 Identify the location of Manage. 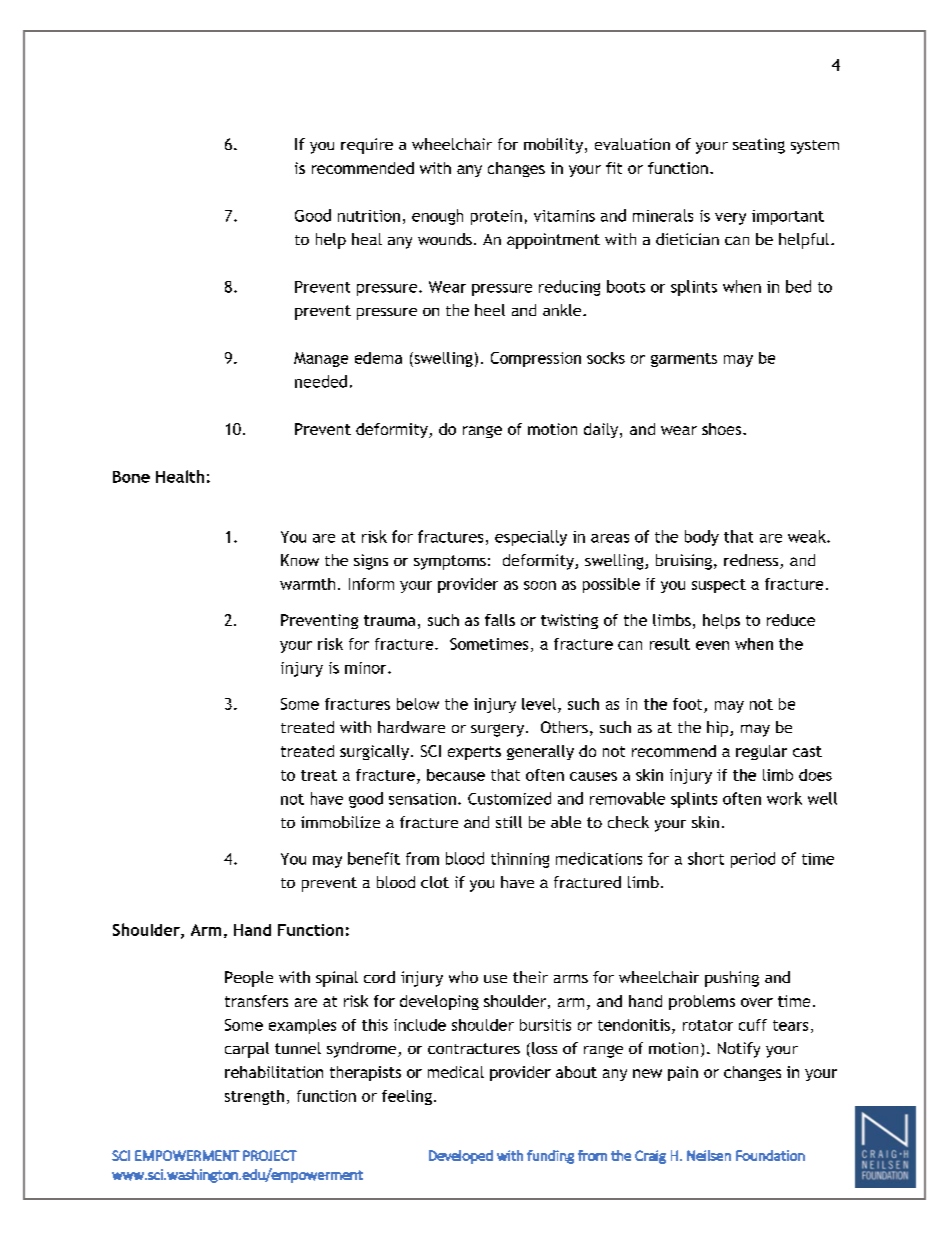
(321, 359).
